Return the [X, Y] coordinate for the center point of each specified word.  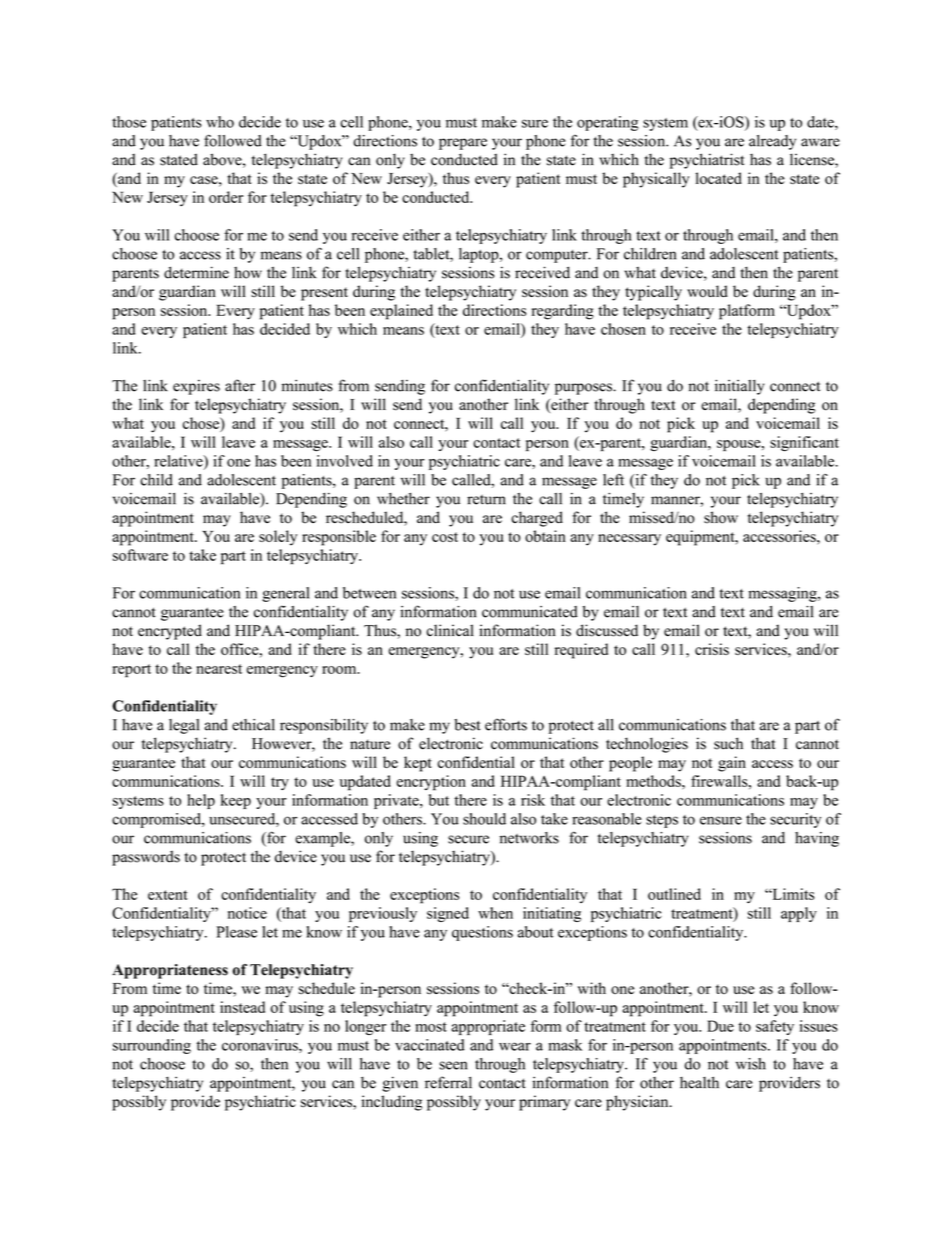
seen [453, 1065]
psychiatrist [707, 161]
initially [739, 387]
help [201, 801]
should [484, 819]
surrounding [152, 1046]
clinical [450, 630]
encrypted [170, 632]
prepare [463, 144]
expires [196, 387]
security [795, 820]
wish [751, 1064]
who [220, 122]
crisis [712, 649]
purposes [584, 389]
